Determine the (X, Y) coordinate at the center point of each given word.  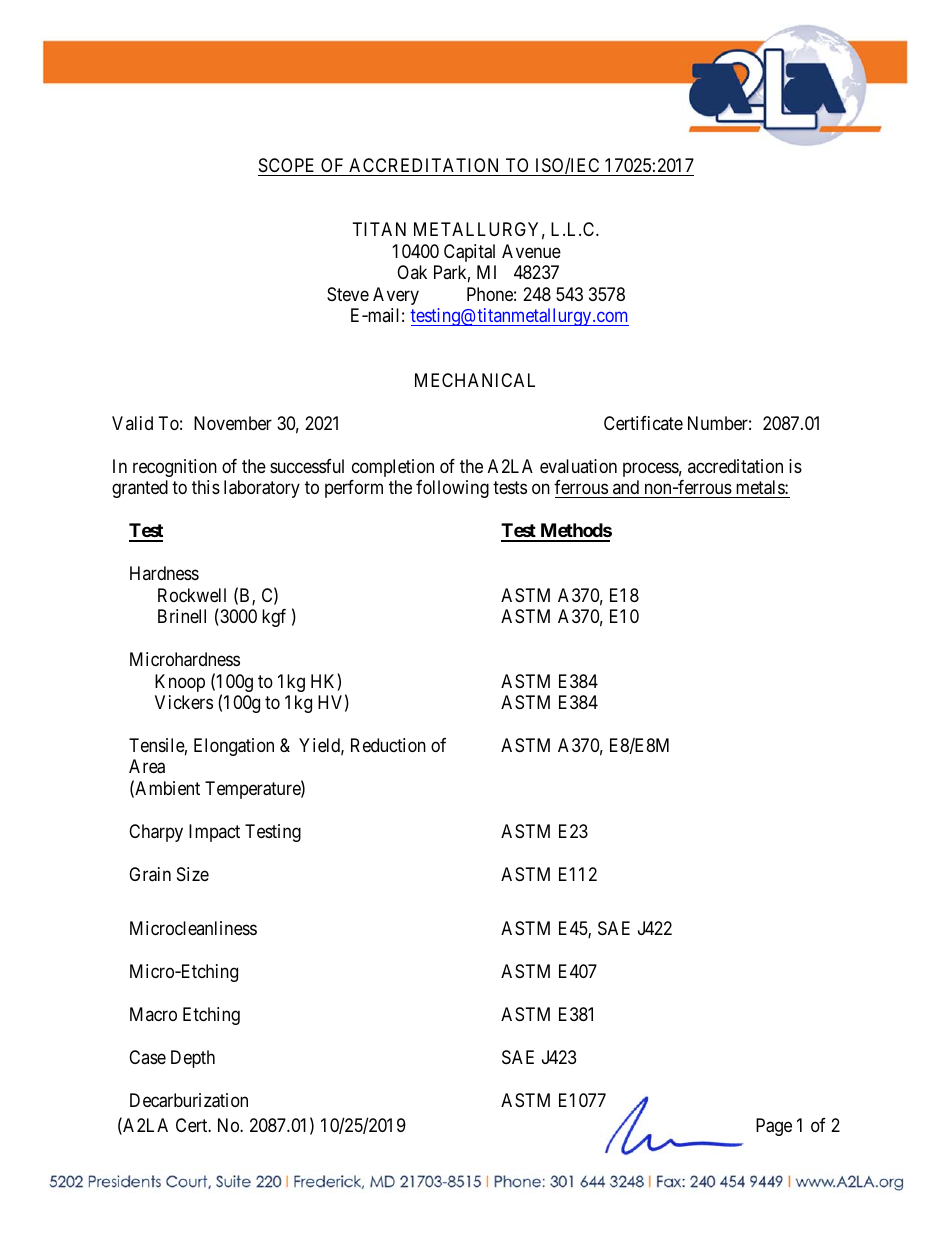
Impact (214, 833)
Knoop (180, 683)
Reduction (388, 745)
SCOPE (286, 165)
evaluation (578, 466)
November (233, 423)
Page (774, 1127)
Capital (469, 253)
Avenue (531, 251)
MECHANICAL (475, 380)
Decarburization (189, 1100)
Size (193, 874)
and (626, 487)
